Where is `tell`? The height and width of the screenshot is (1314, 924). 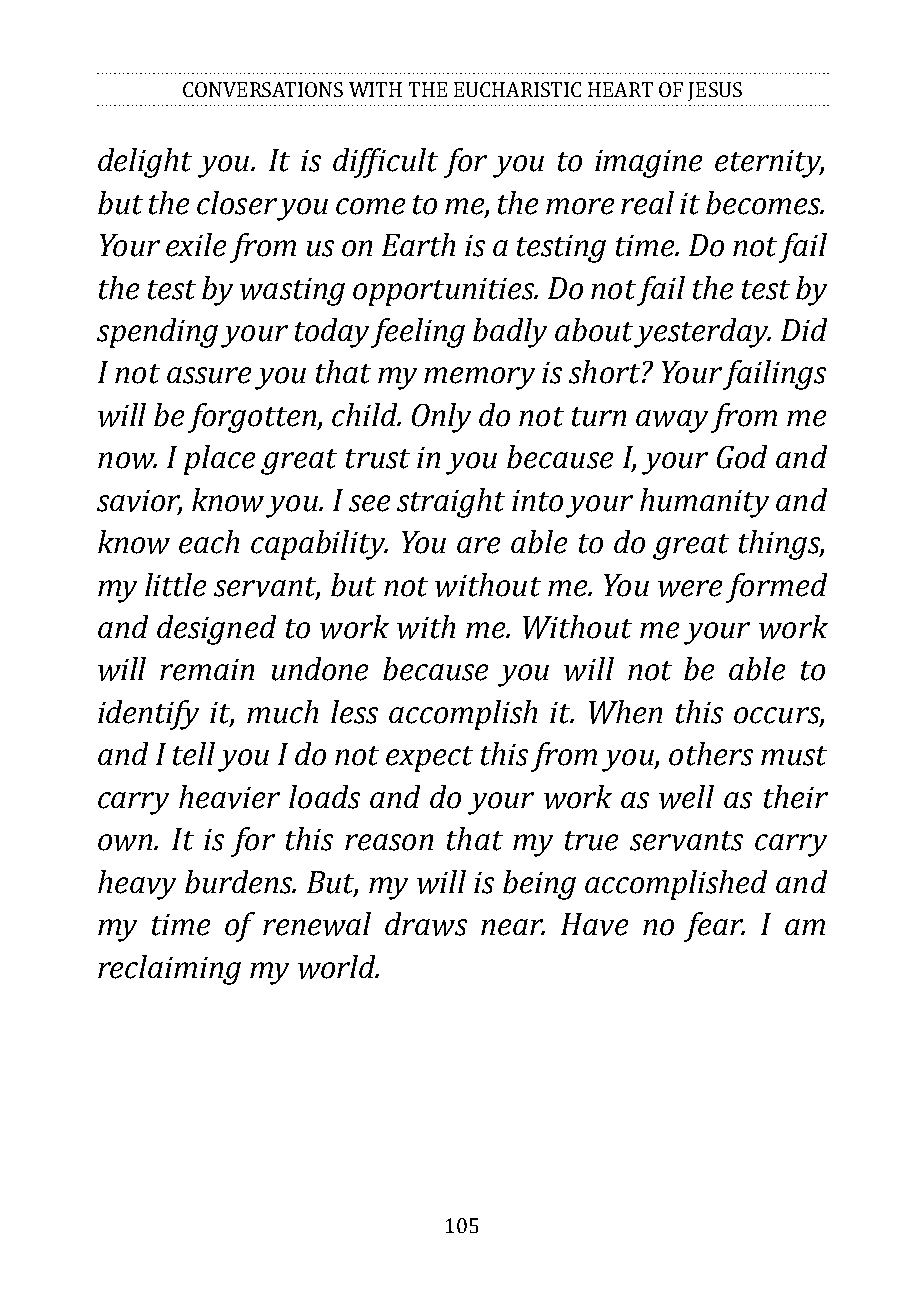 tell is located at coordinates (194, 754).
